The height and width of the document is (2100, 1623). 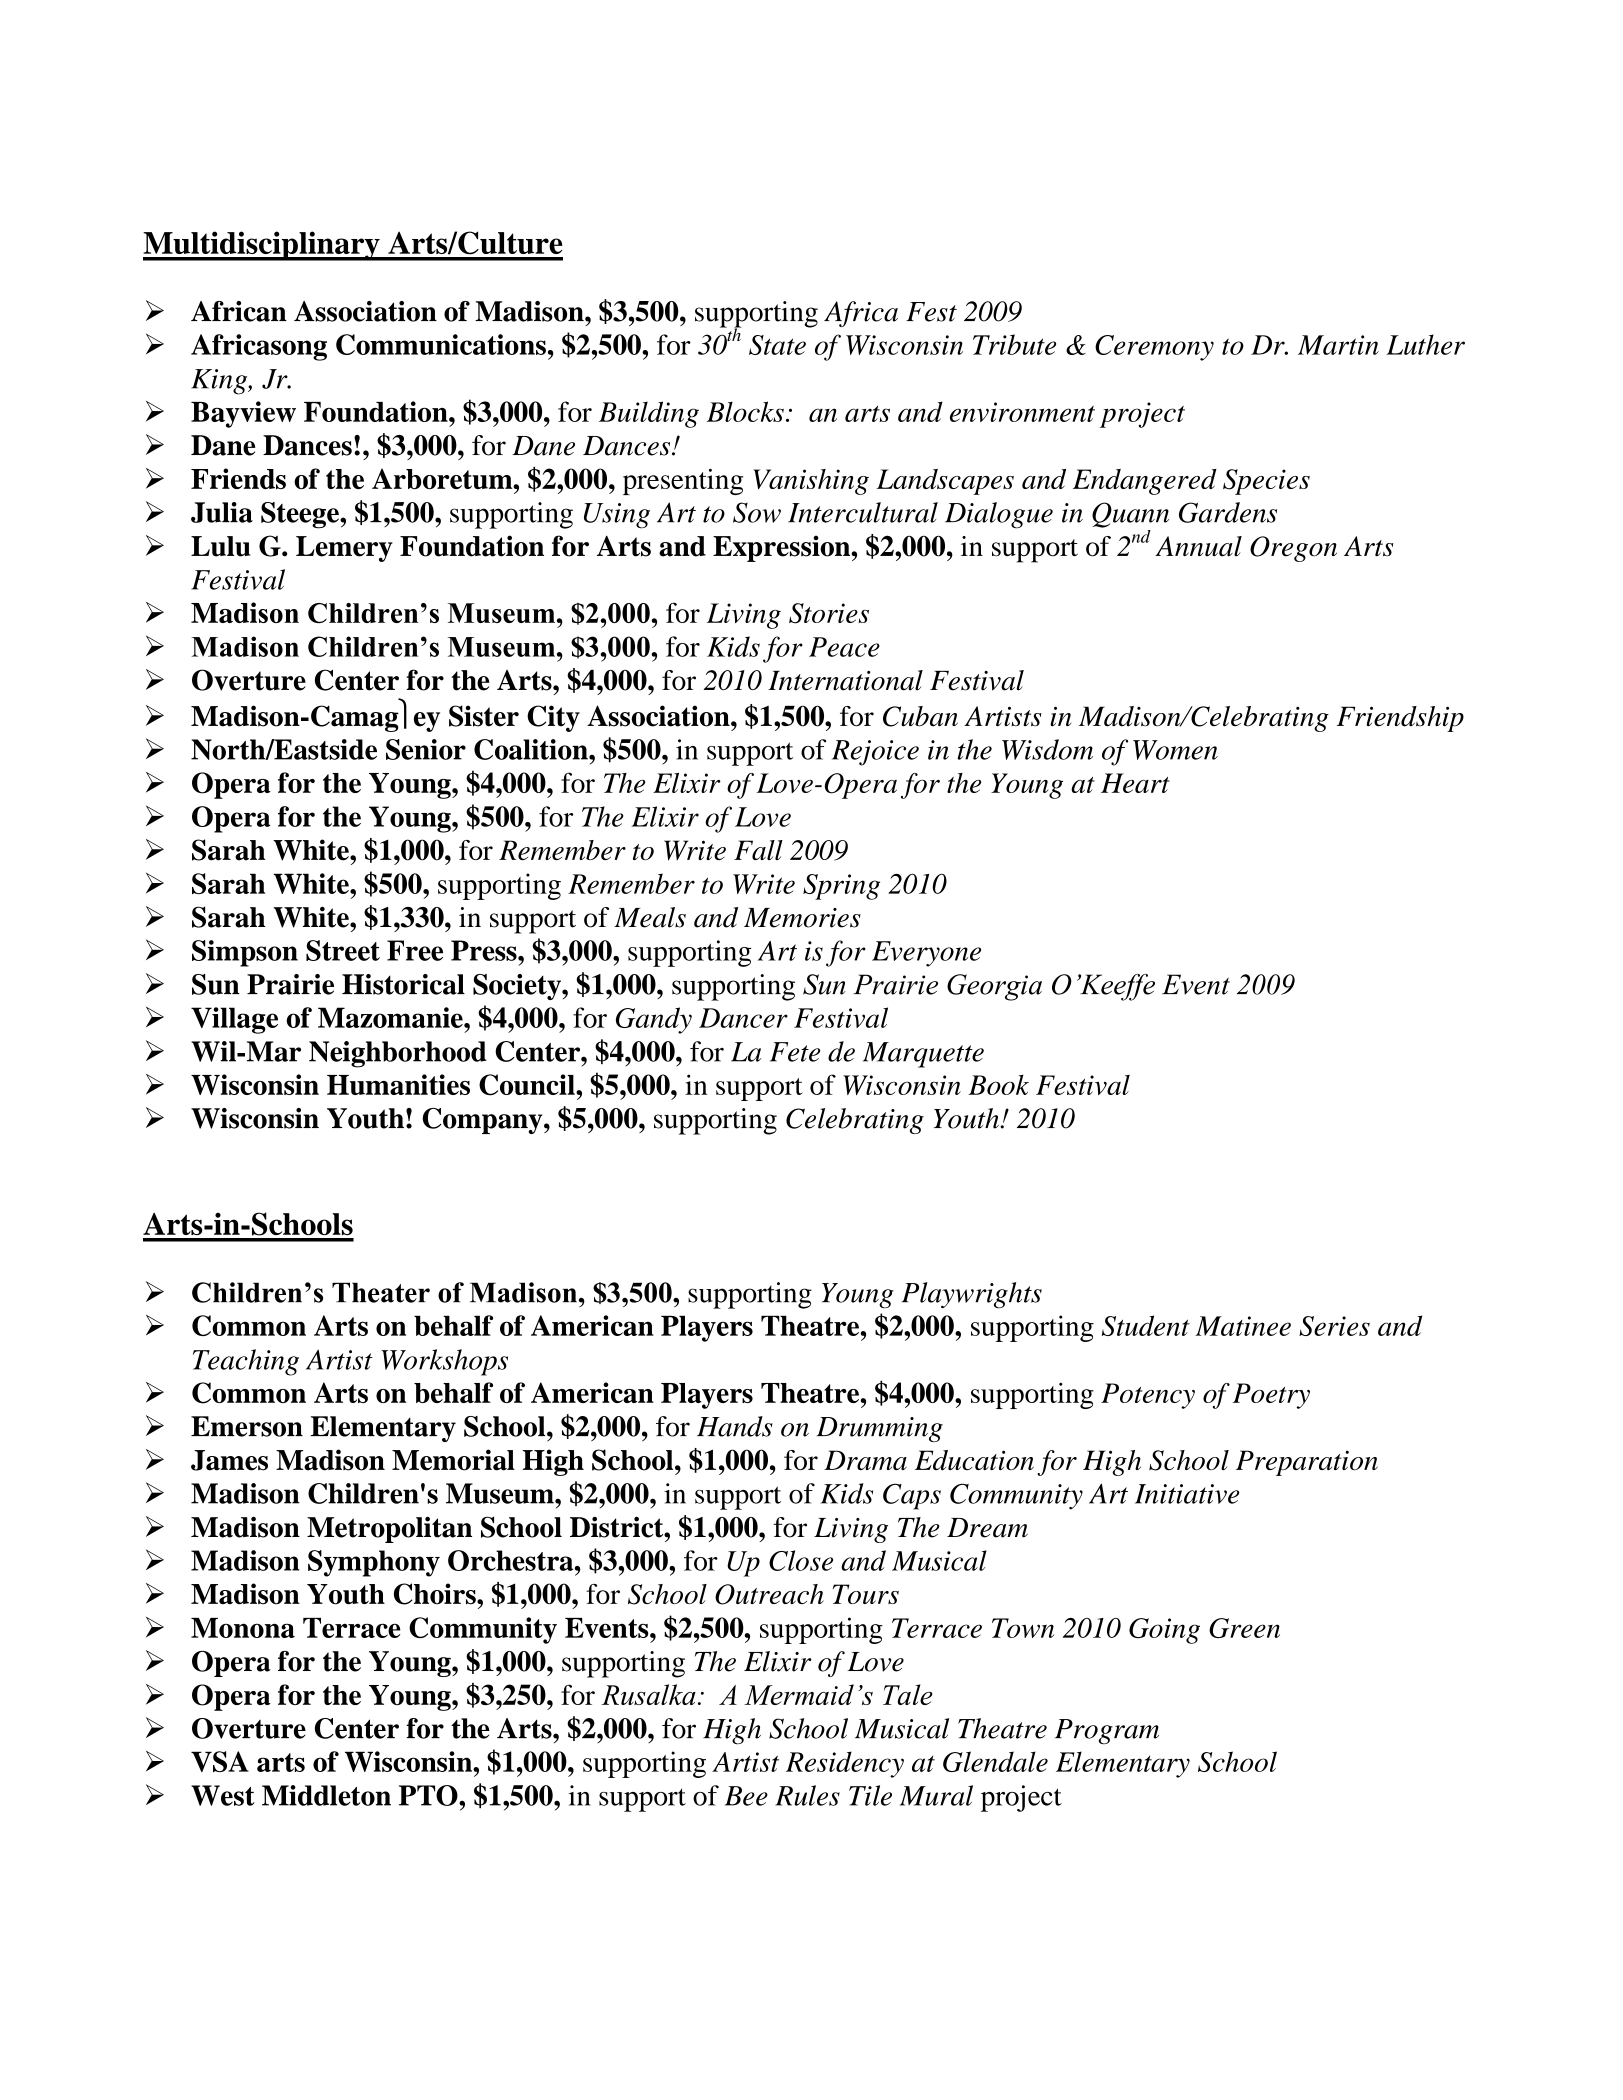 What do you see at coordinates (875, 753) in the document?
I see `Rejoice` at bounding box center [875, 753].
